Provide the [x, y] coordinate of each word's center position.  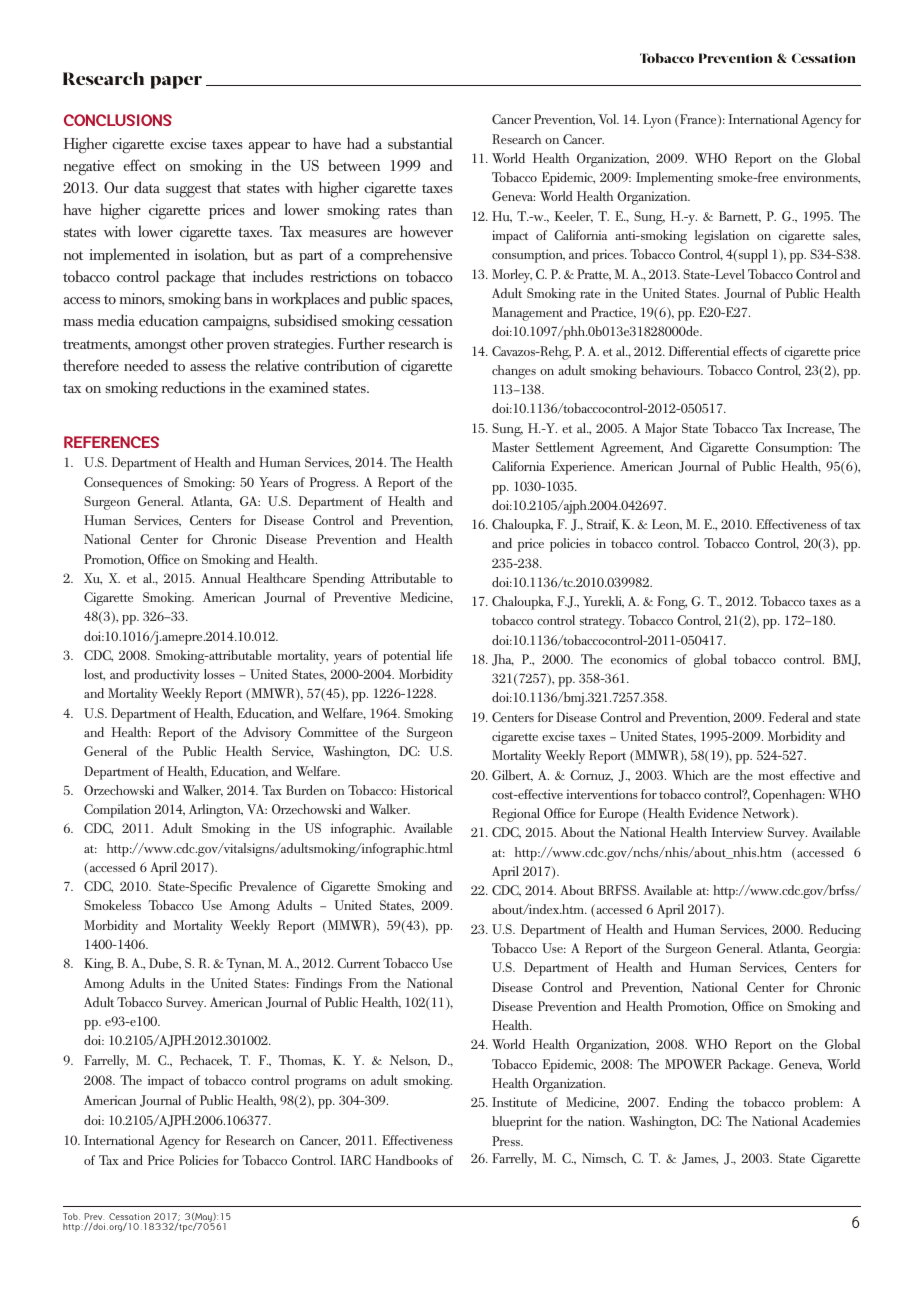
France [698, 120]
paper [176, 82]
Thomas [302, 1061]
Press [507, 1141]
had [358, 143]
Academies [831, 1121]
